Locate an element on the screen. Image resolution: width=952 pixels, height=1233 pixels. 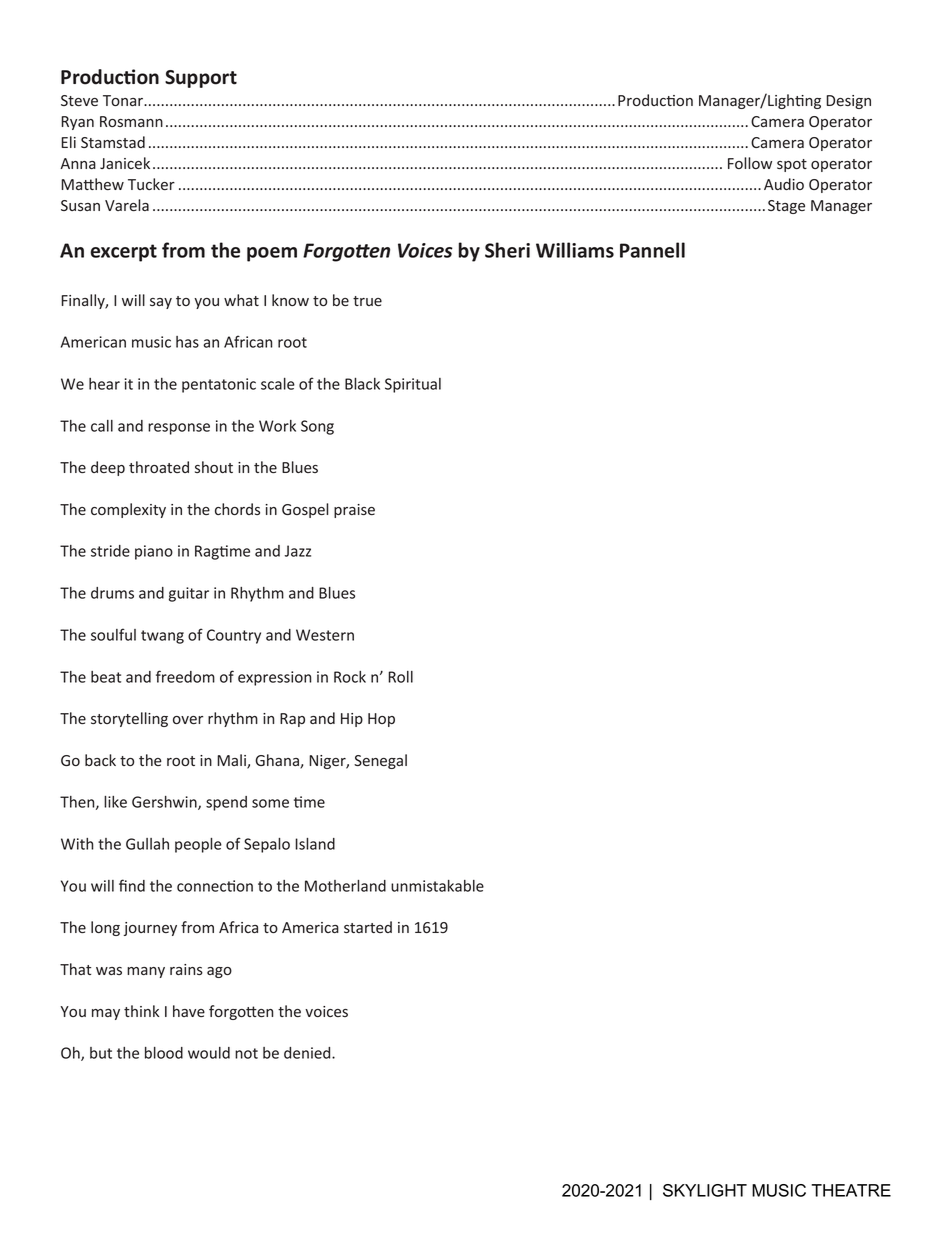
Sheri is located at coordinates (507, 250).
